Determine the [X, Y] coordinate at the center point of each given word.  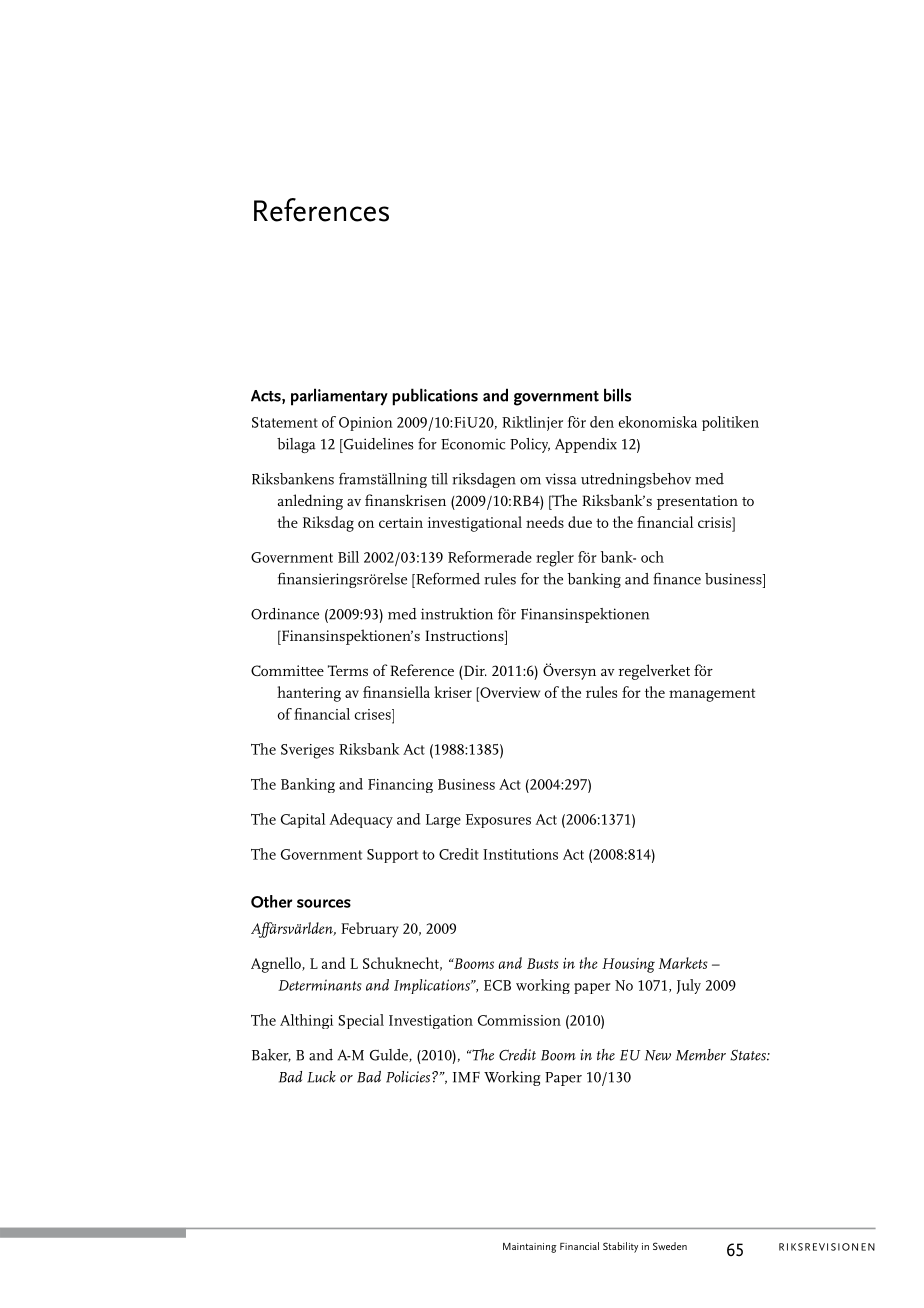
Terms [348, 670]
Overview [509, 692]
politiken [730, 423]
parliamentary [339, 397]
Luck [321, 1077]
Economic [473, 444]
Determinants [319, 985]
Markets [683, 963]
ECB [497, 985]
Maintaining [530, 1248]
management [712, 695]
